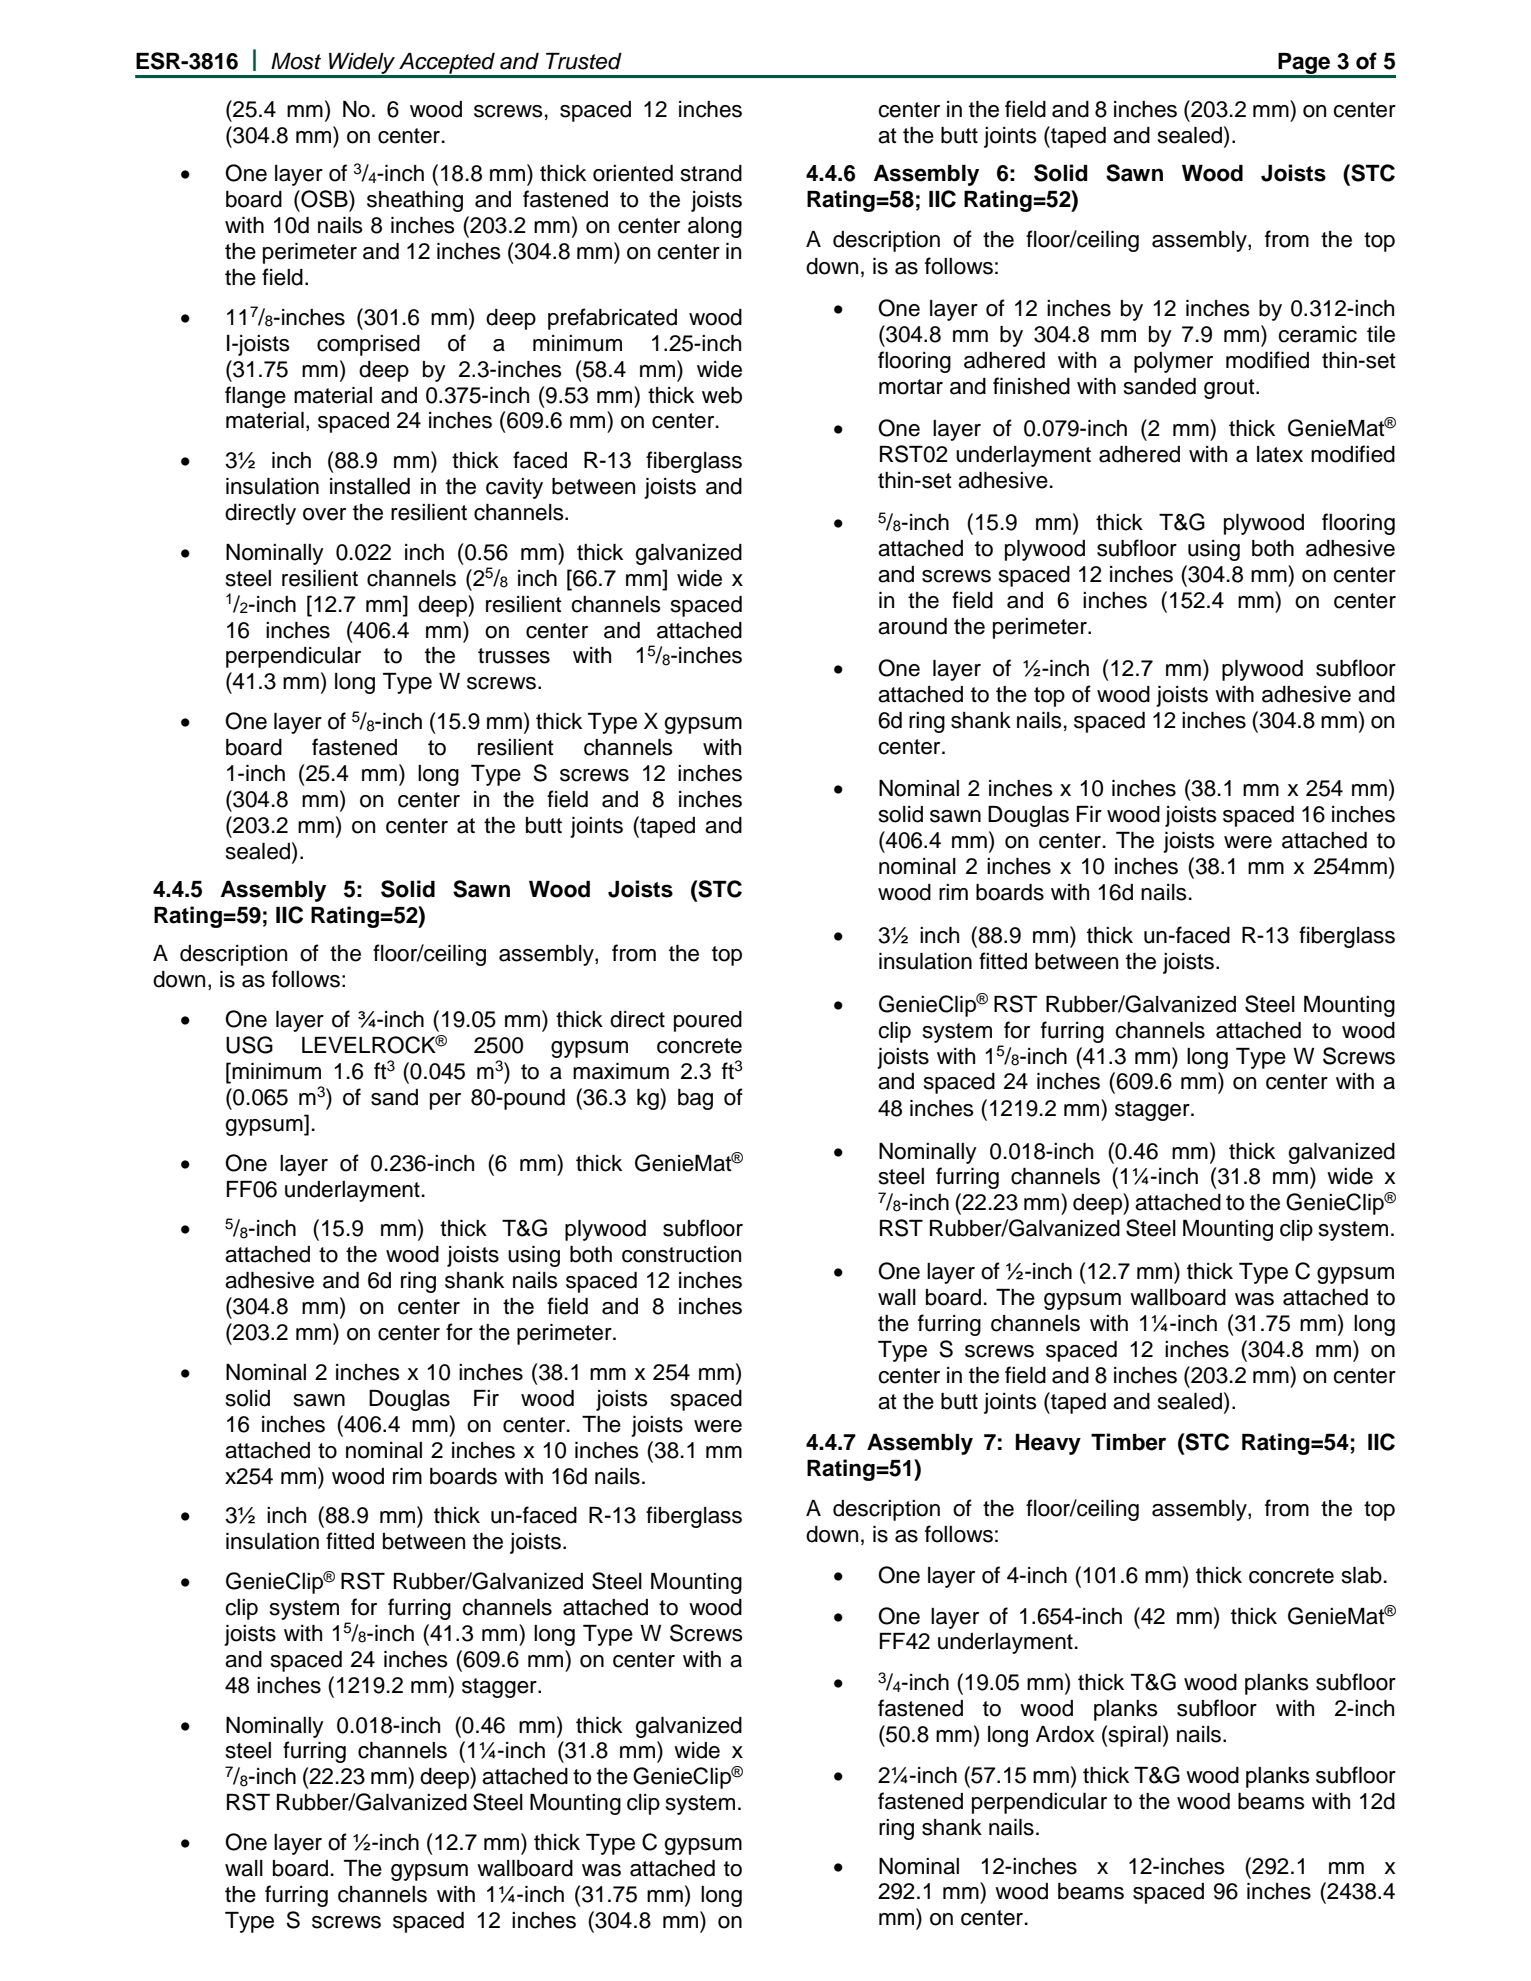 Image resolution: width=1531 pixels, height=1981 pixels. What do you see at coordinates (681, 1254) in the screenshot?
I see `construction` at bounding box center [681, 1254].
